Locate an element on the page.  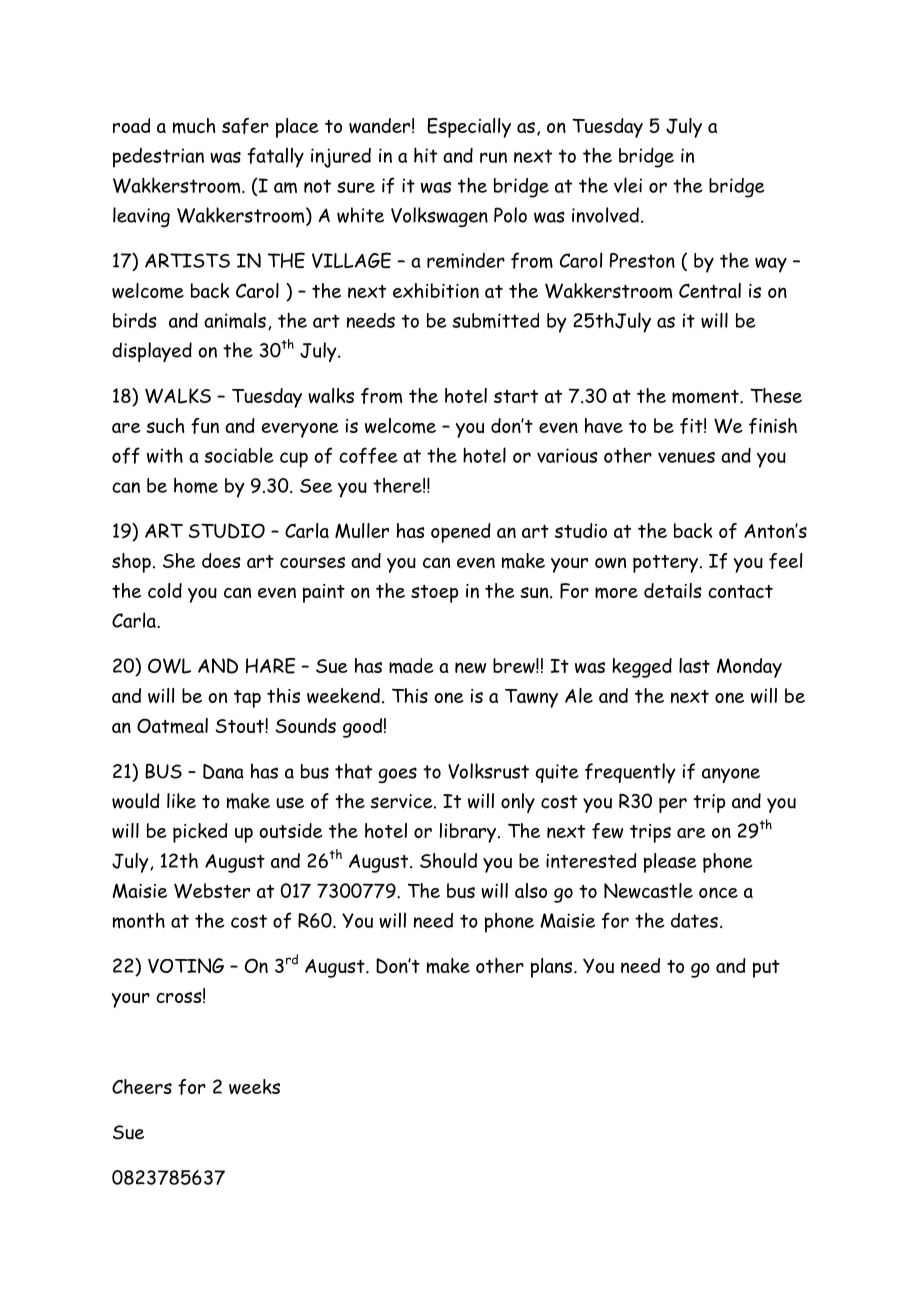
fun is located at coordinates (205, 426).
